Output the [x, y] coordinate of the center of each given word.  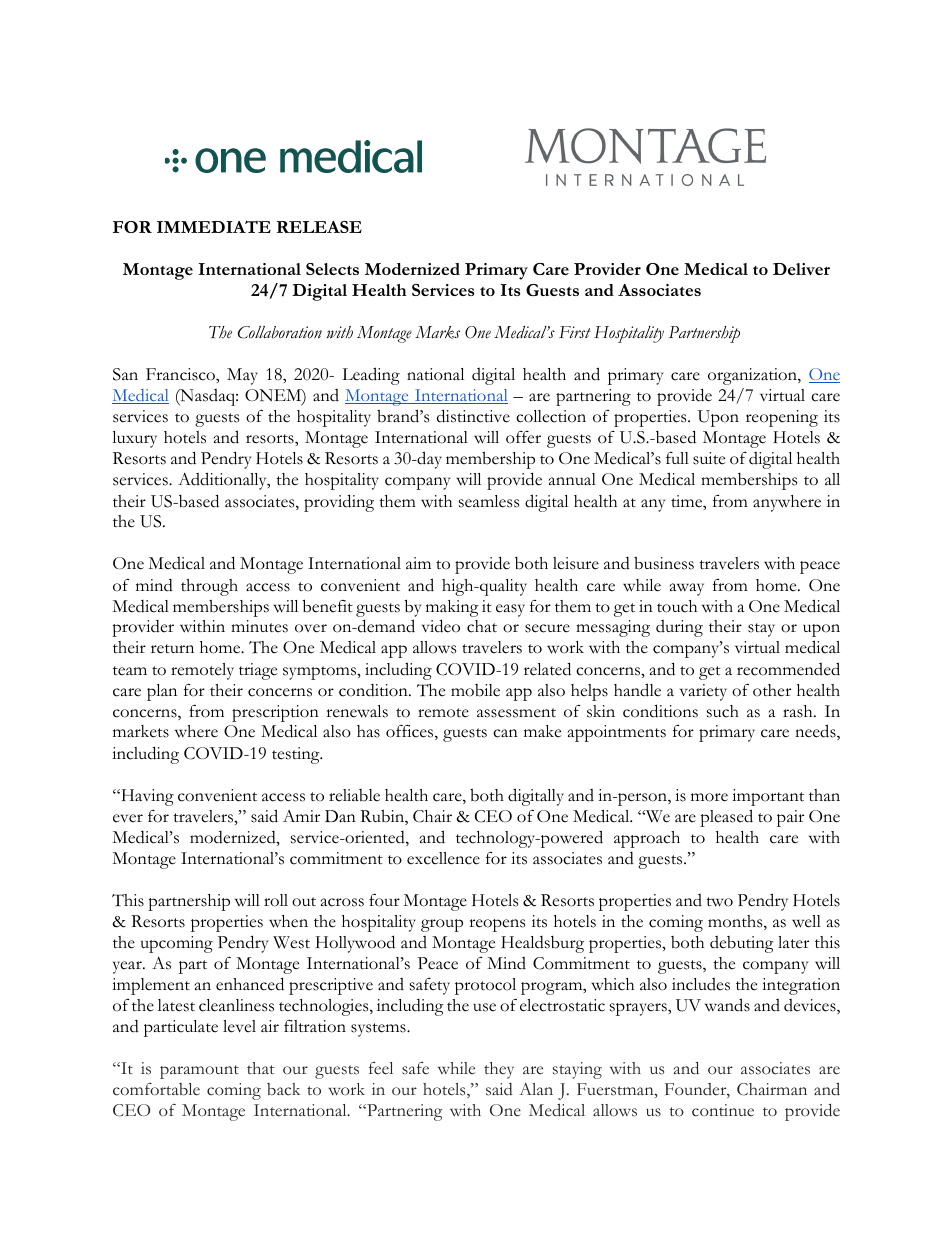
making [452, 608]
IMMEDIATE [214, 226]
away [687, 589]
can [505, 733]
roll [276, 900]
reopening [782, 418]
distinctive [473, 416]
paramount [199, 1072]
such [723, 711]
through [209, 587]
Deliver [801, 269]
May [242, 376]
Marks [437, 332]
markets [141, 731]
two [719, 902]
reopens [497, 925]
